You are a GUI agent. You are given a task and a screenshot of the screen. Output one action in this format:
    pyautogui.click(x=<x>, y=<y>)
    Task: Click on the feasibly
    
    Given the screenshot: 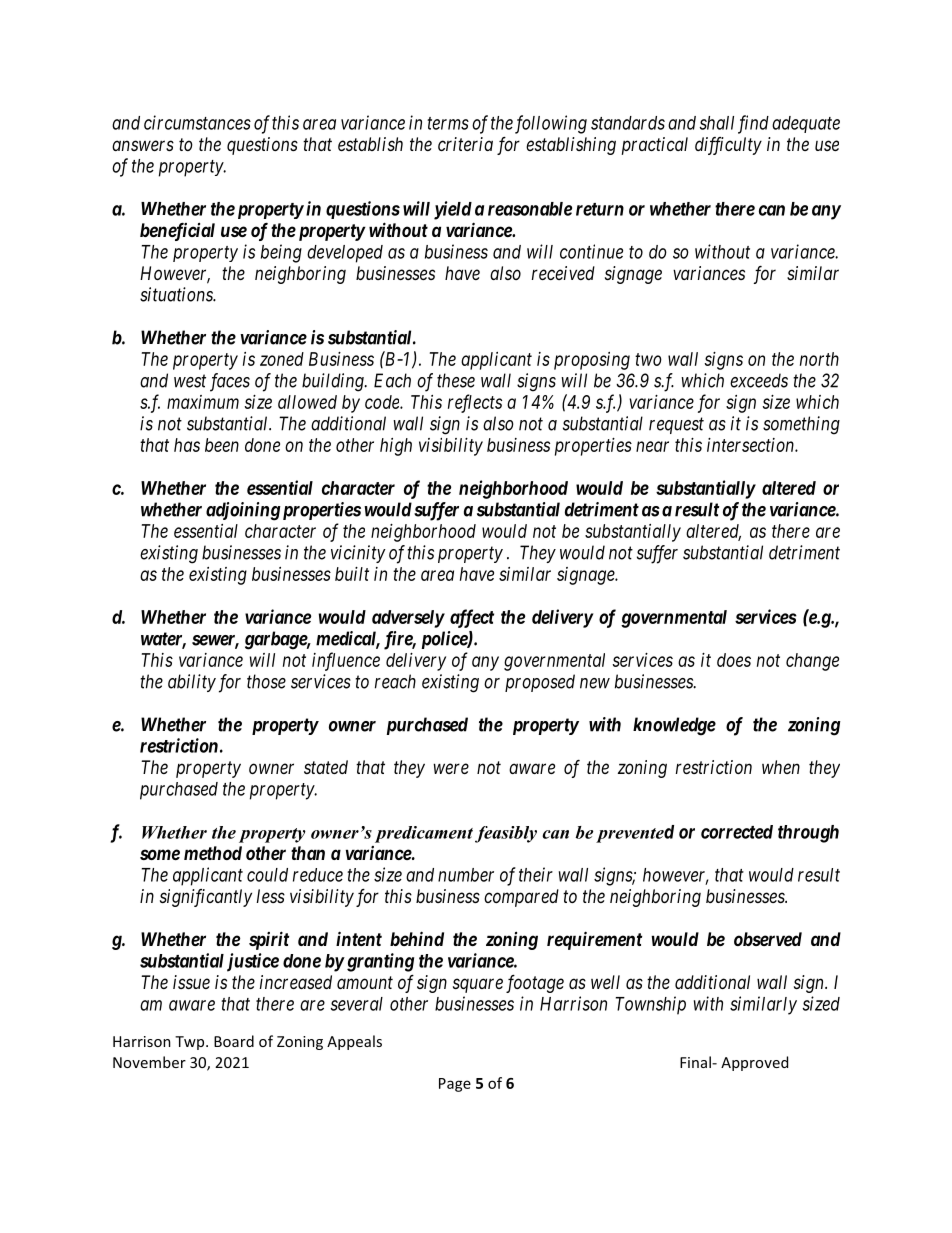 What is the action you would take?
    pyautogui.click(x=506, y=834)
